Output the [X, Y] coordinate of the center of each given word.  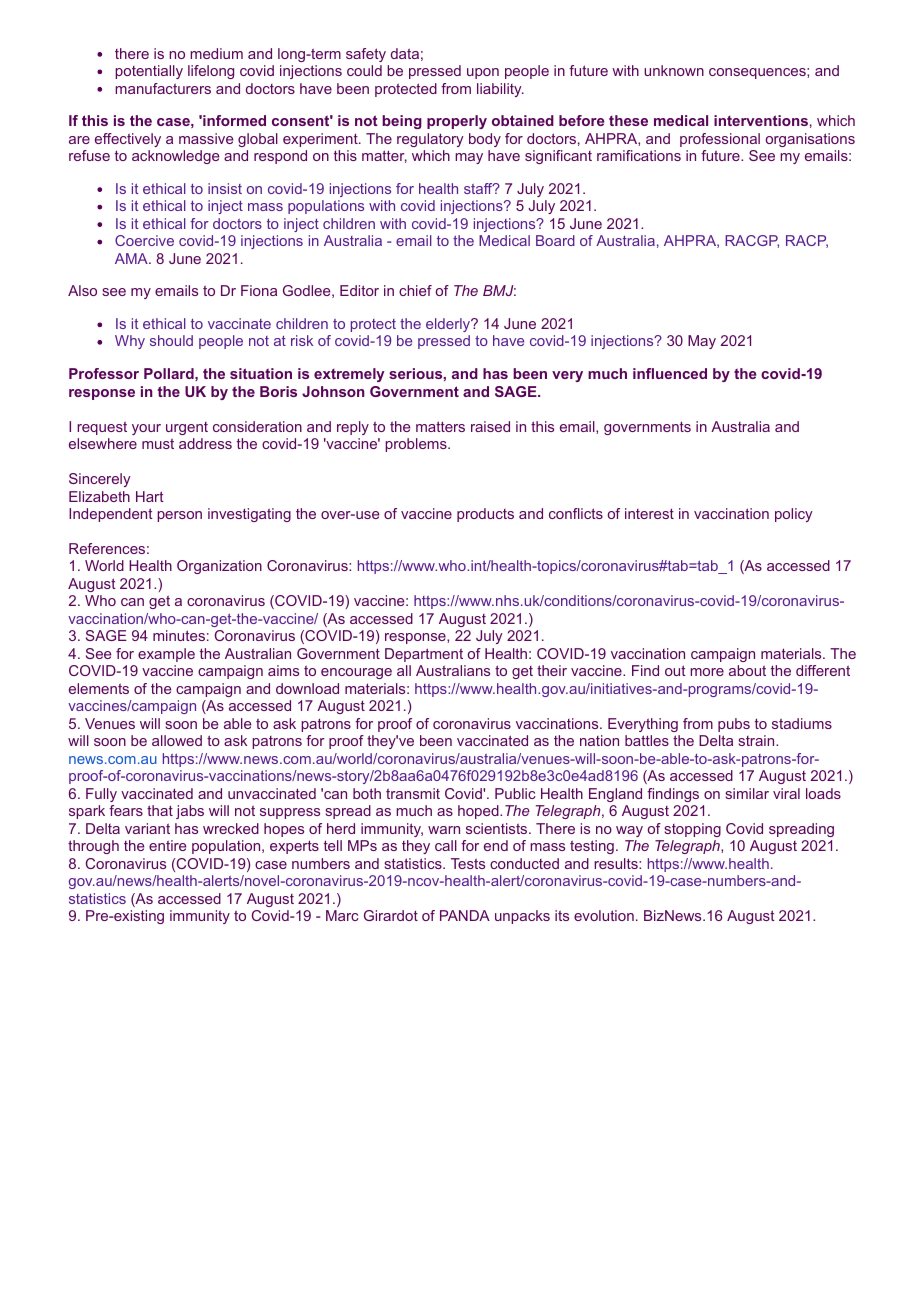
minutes [179, 635]
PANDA [465, 915]
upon [483, 73]
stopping [692, 830]
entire [167, 845]
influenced [670, 373]
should [171, 340]
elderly [449, 325]
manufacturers [163, 88]
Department [424, 655]
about [747, 670]
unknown [674, 70]
